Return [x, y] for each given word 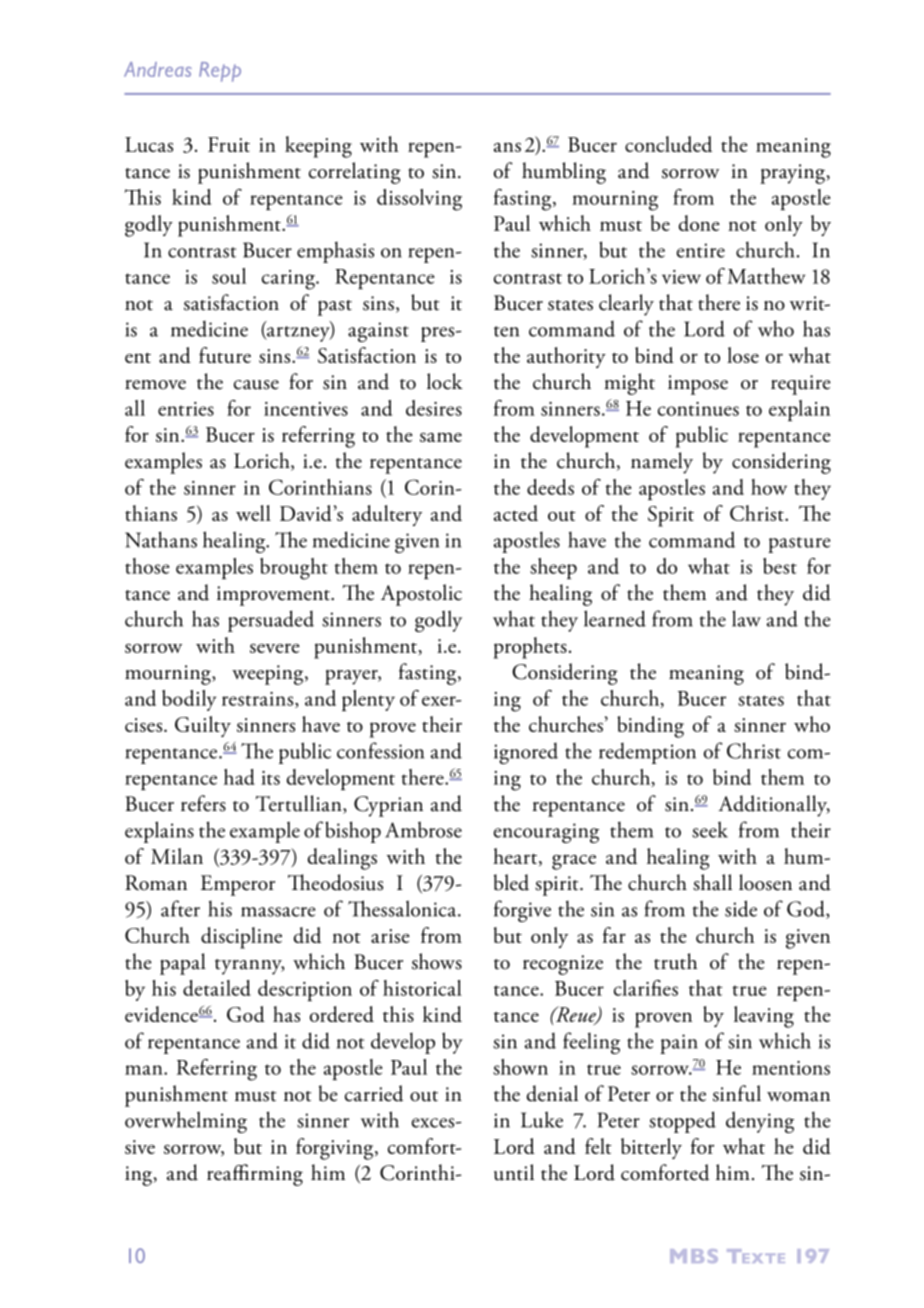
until [514, 1172]
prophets [530, 648]
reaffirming [255, 1175]
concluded [668, 144]
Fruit [229, 144]
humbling [564, 173]
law [746, 618]
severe [275, 648]
